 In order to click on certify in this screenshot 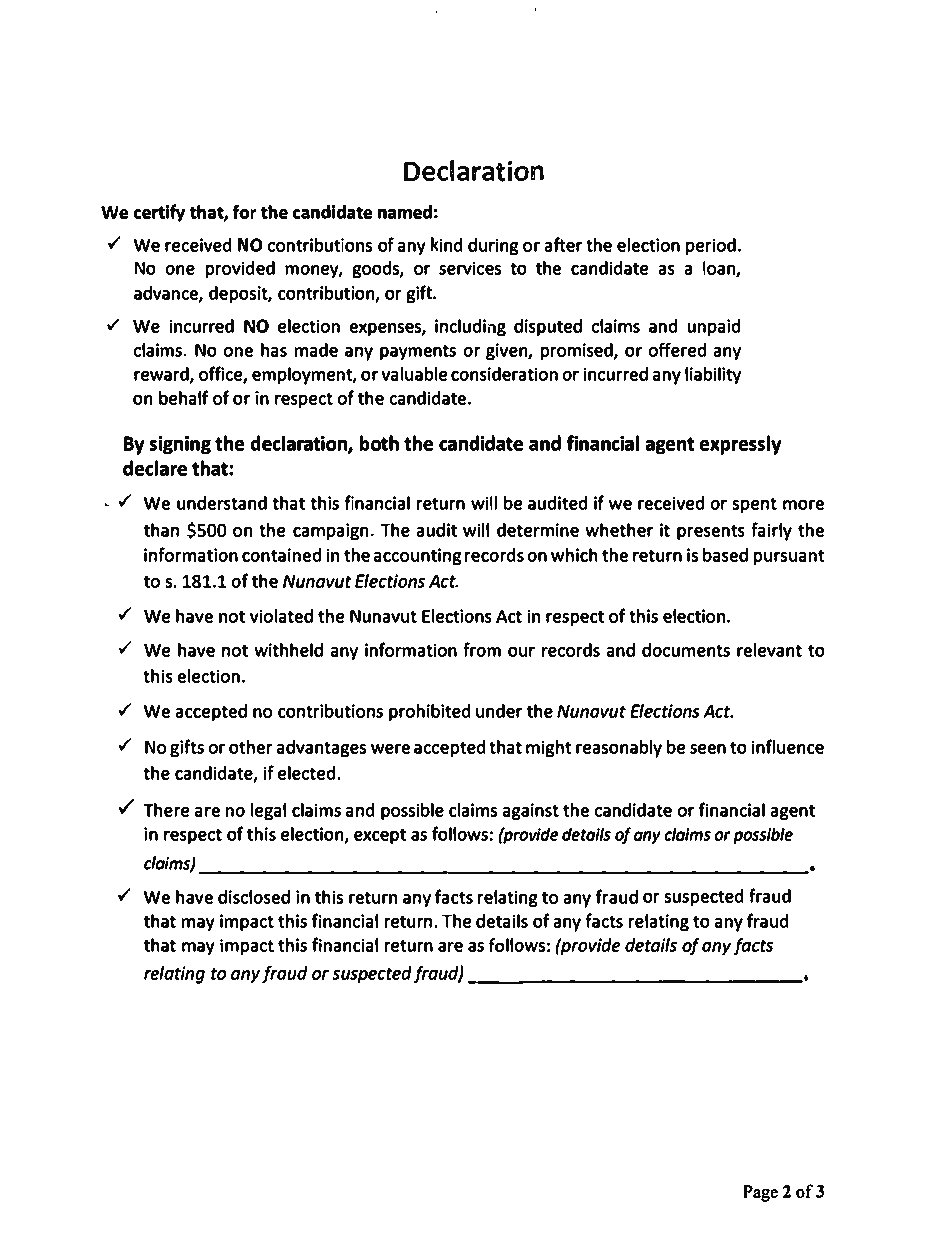, I will do `click(159, 213)`.
